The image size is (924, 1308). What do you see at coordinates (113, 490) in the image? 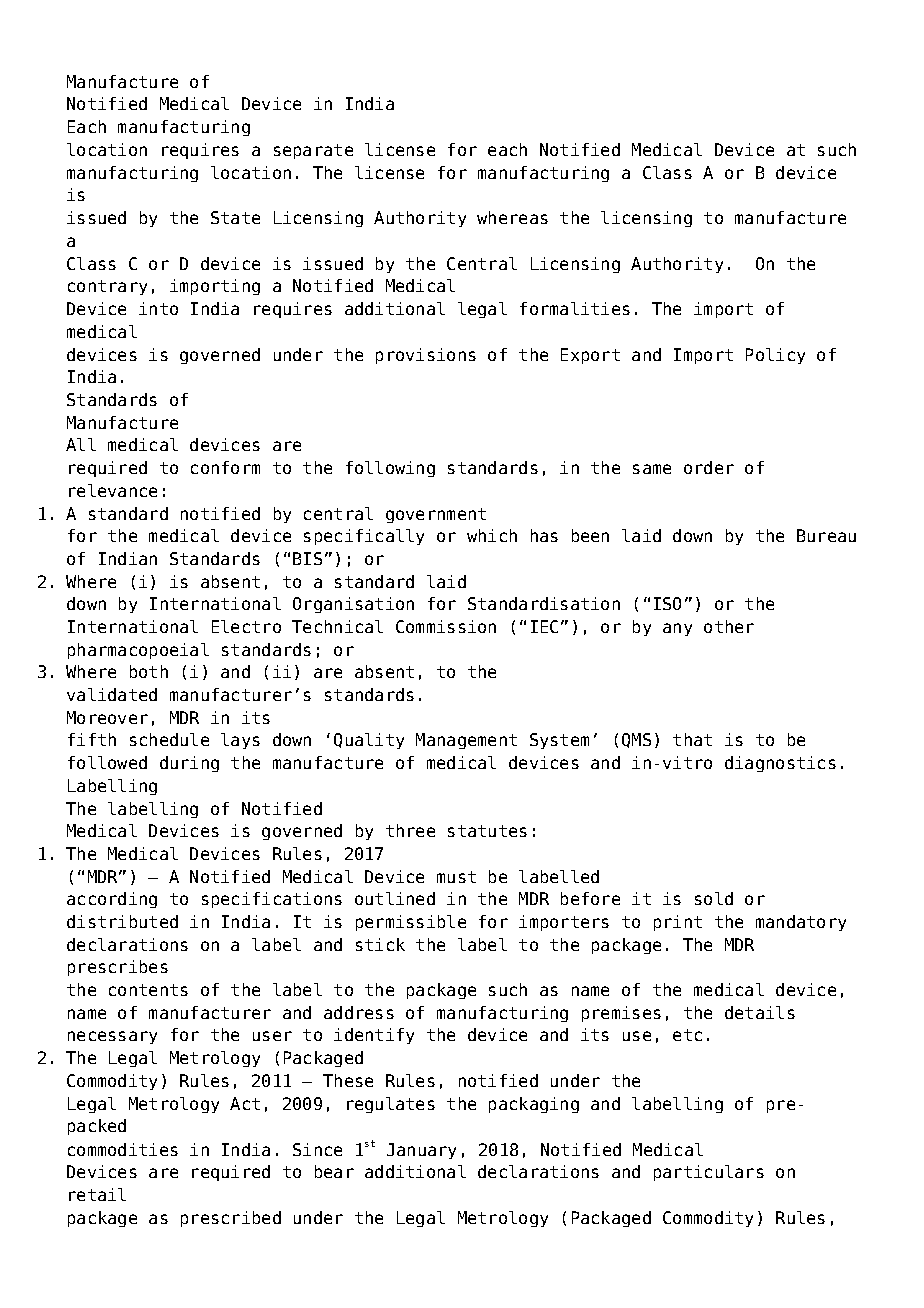
I see `relevance` at bounding box center [113, 490].
